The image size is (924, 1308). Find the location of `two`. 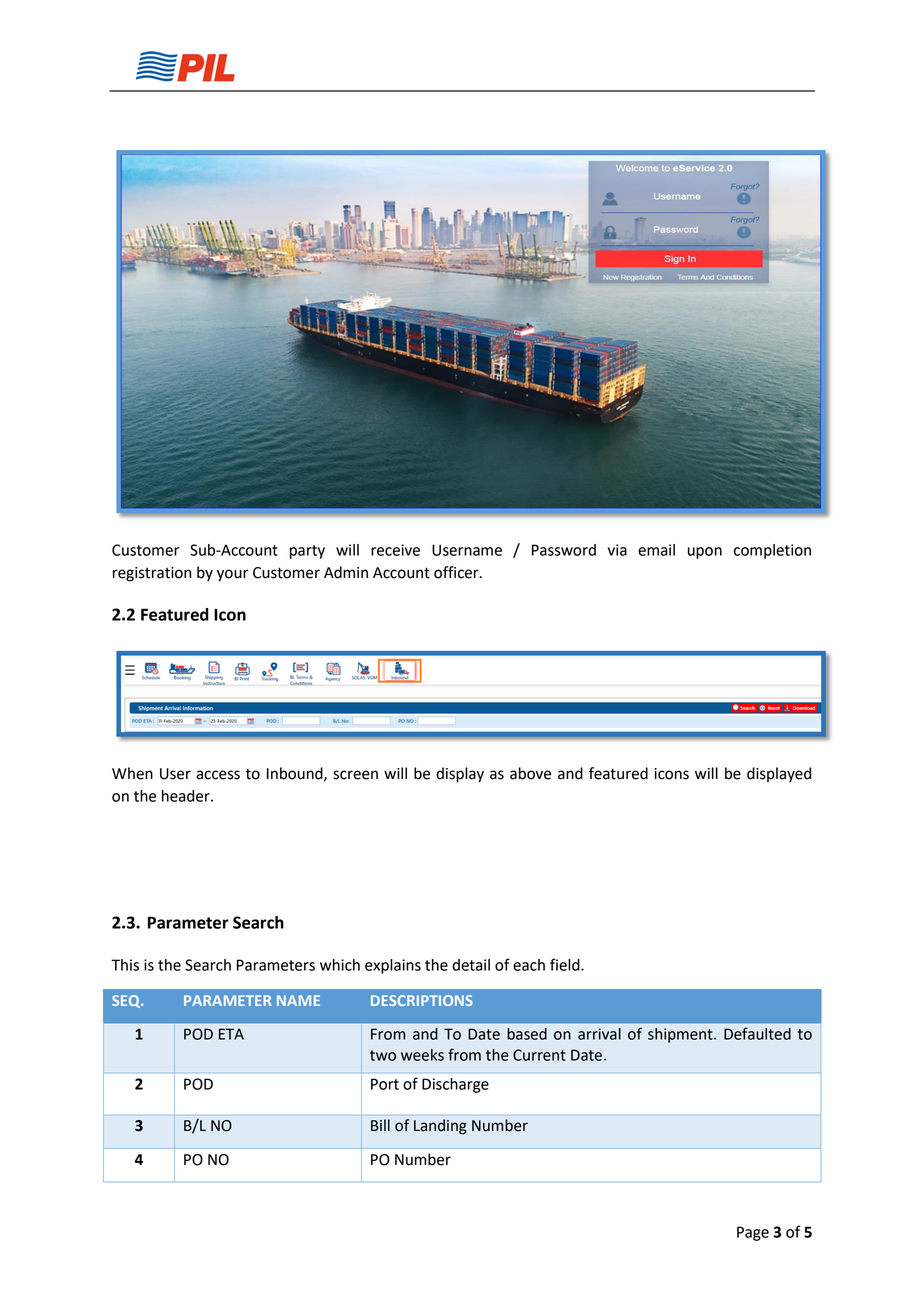

two is located at coordinates (383, 1055).
